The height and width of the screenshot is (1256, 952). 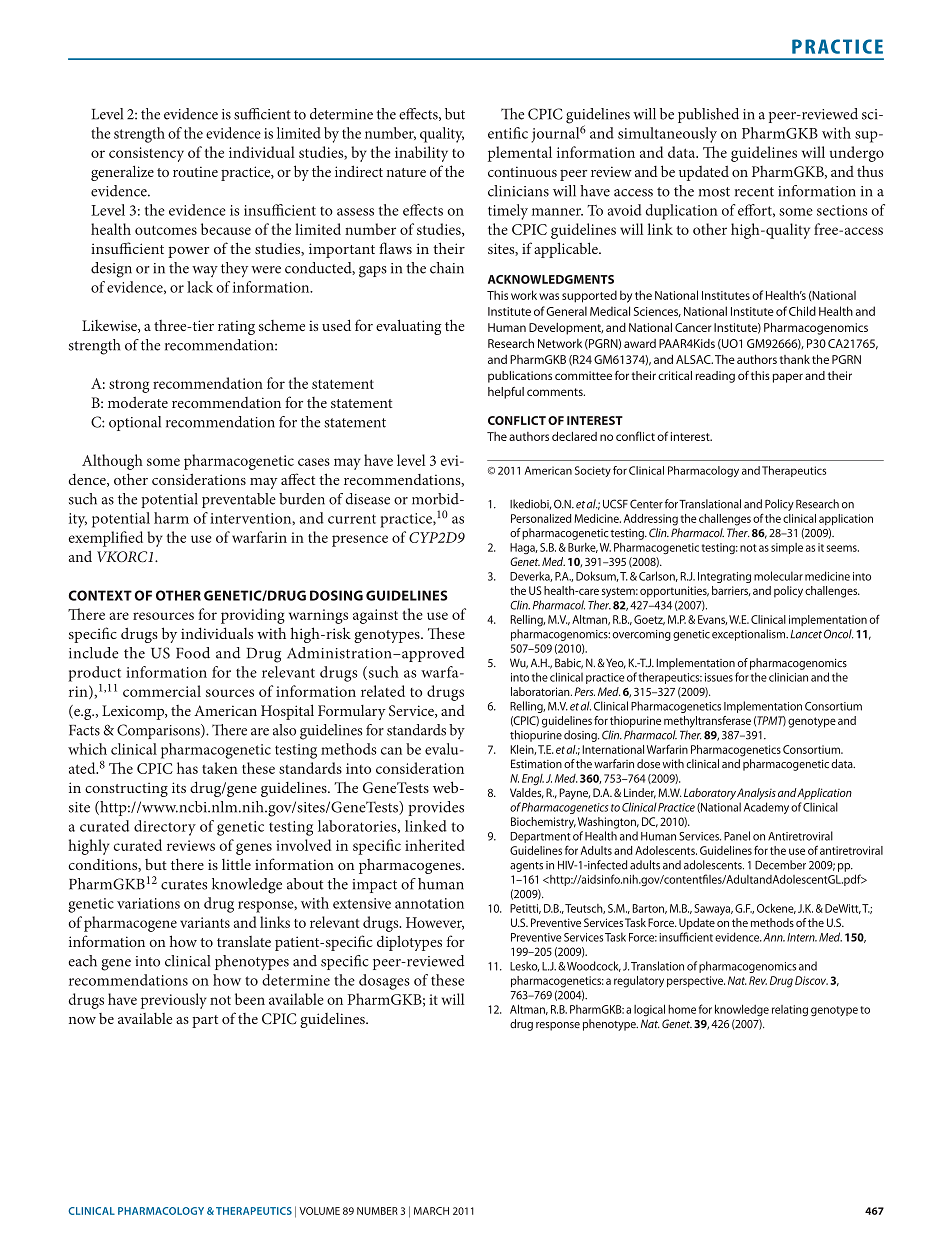 I want to click on inherited, so click(x=435, y=845).
